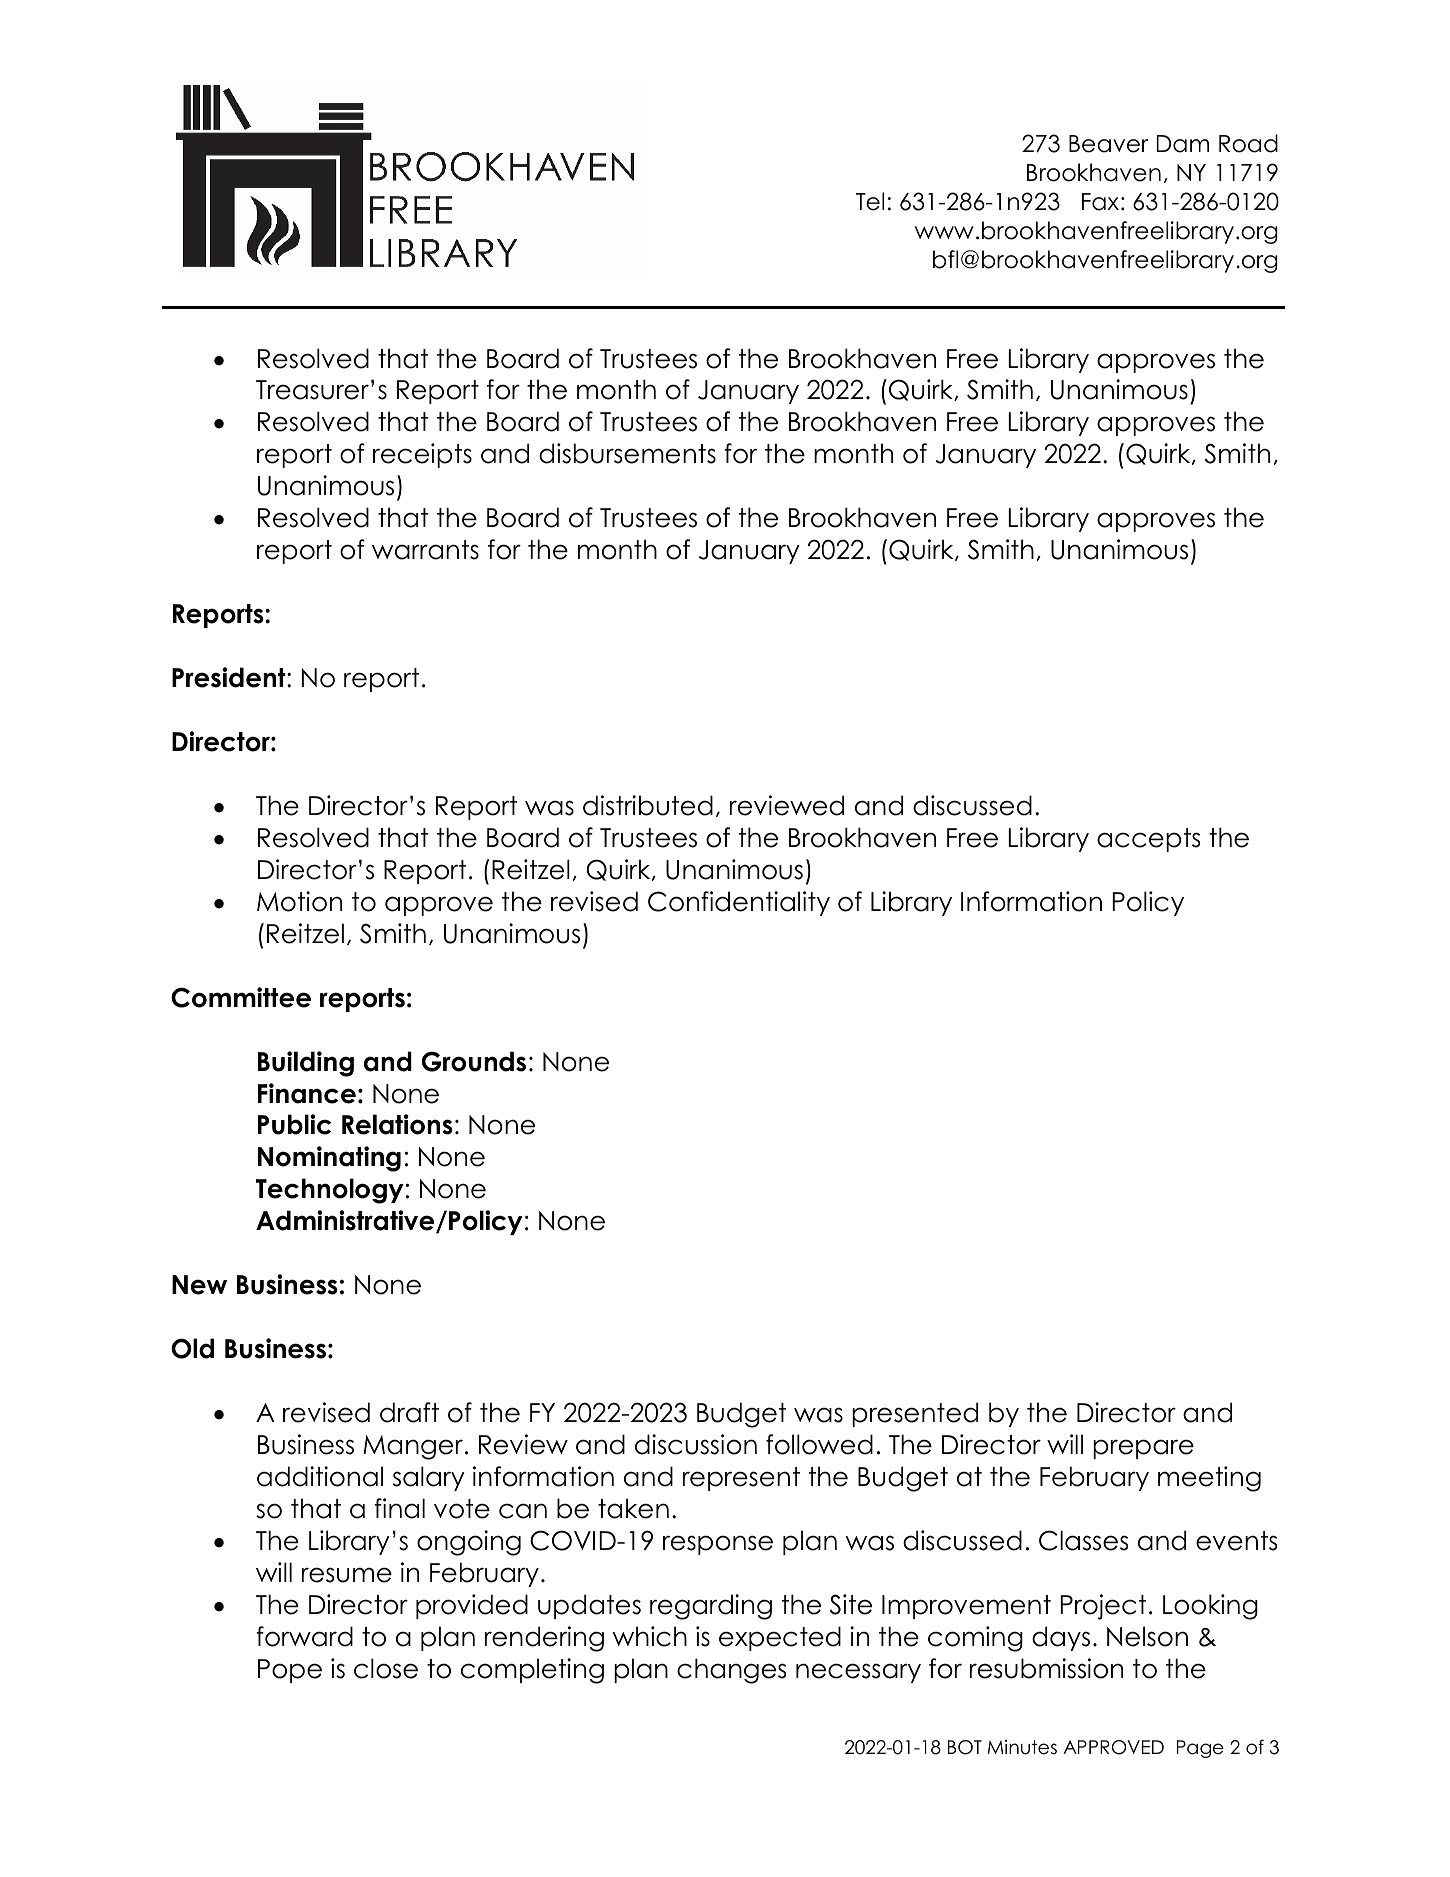 The height and width of the screenshot is (1877, 1450). I want to click on Beaver, so click(1109, 144).
